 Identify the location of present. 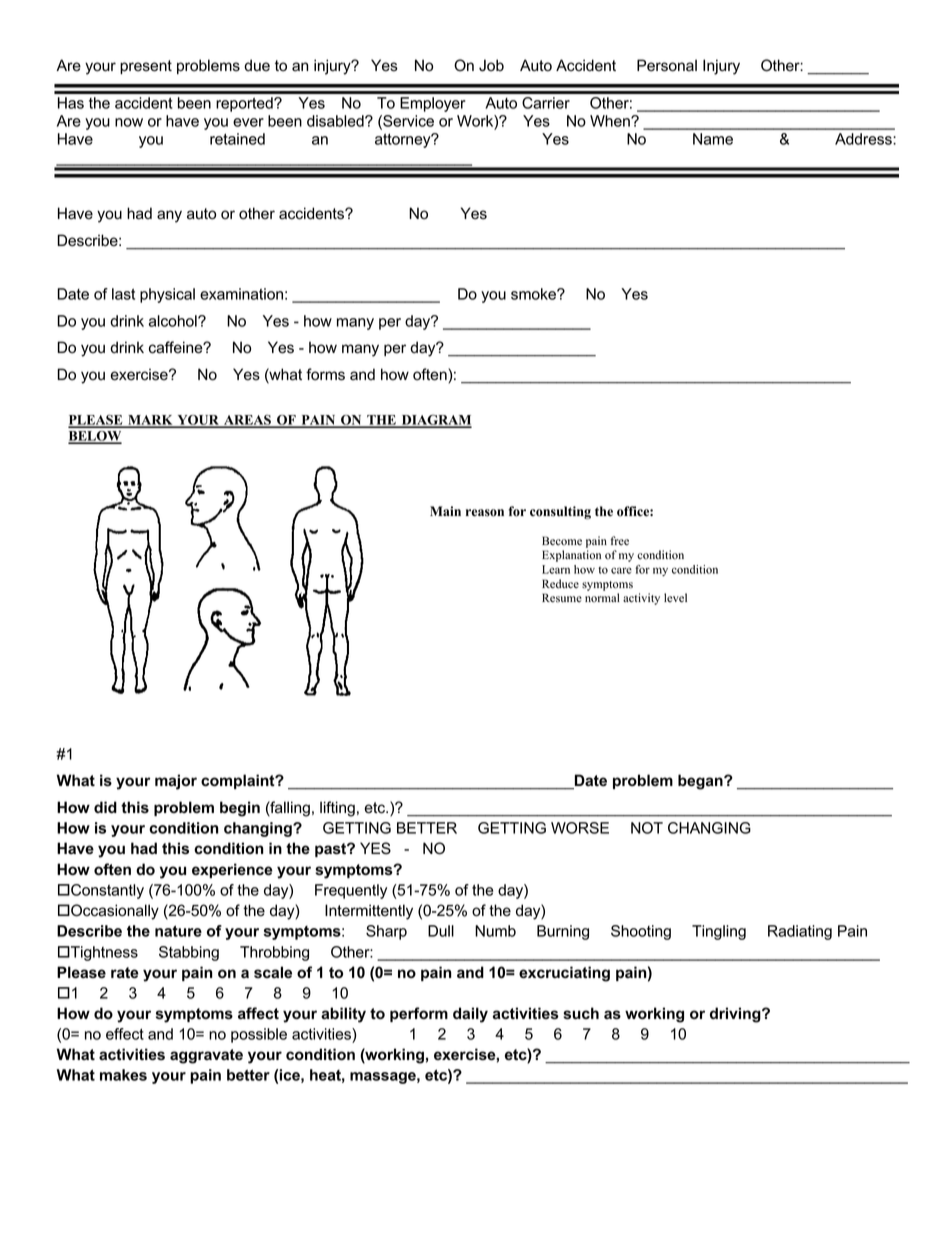
(146, 67).
